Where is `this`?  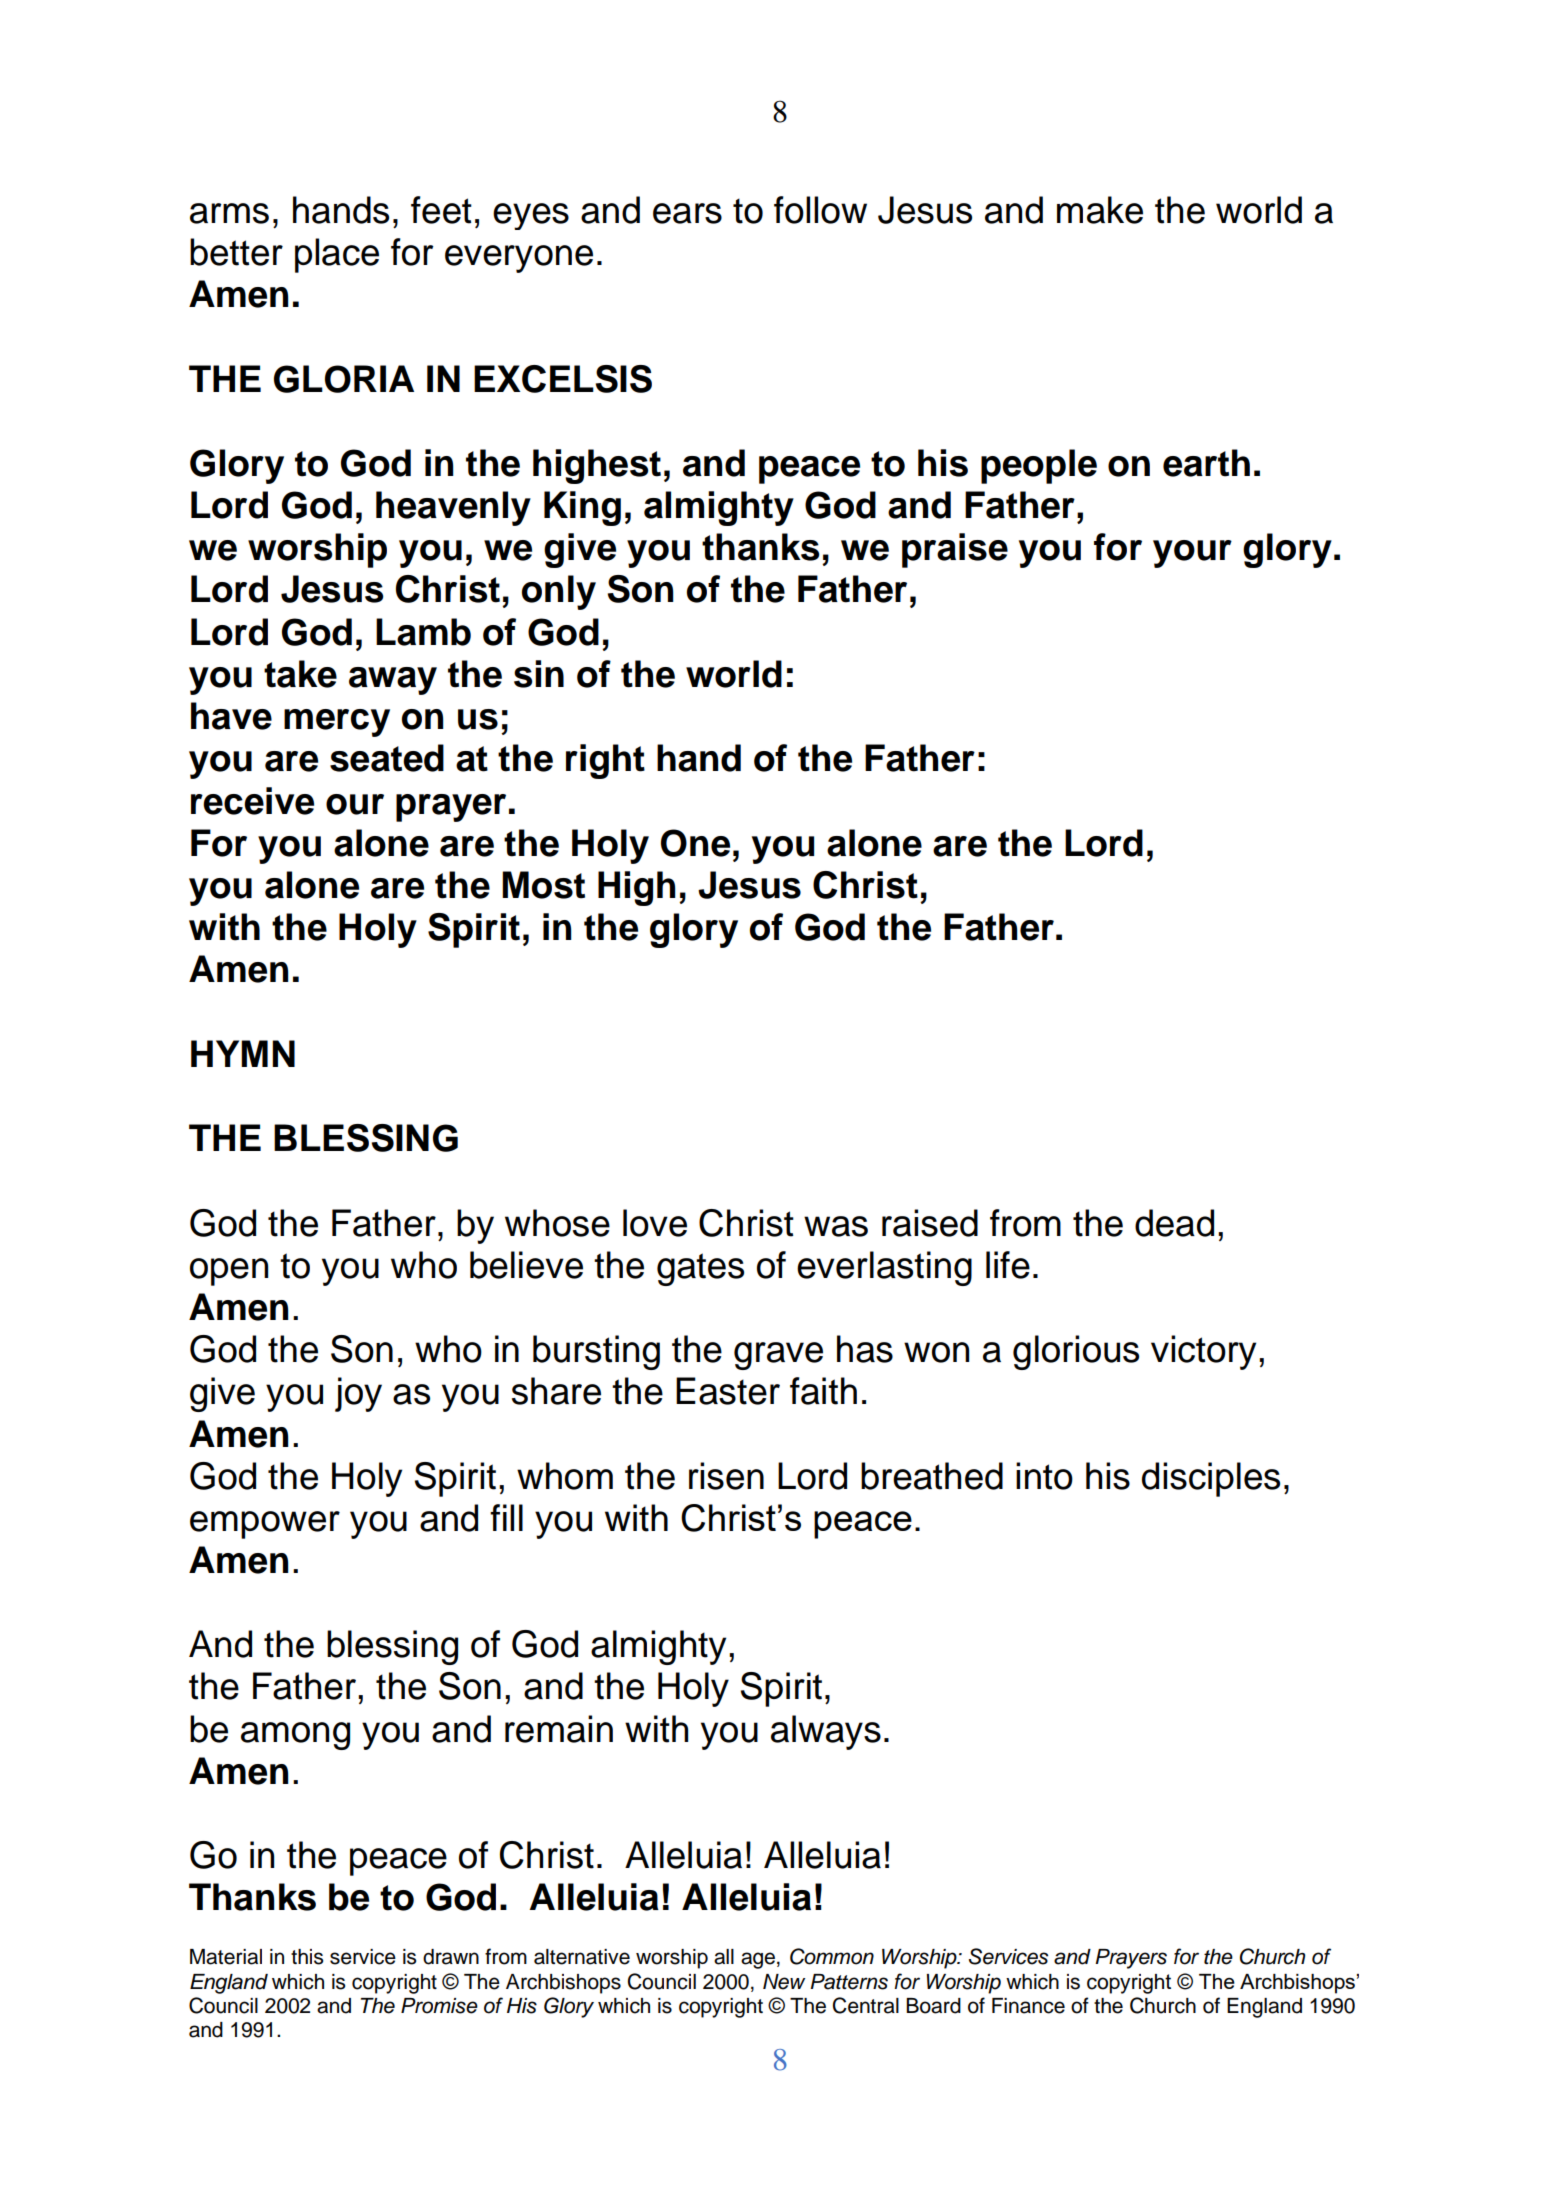 this is located at coordinates (307, 1957).
